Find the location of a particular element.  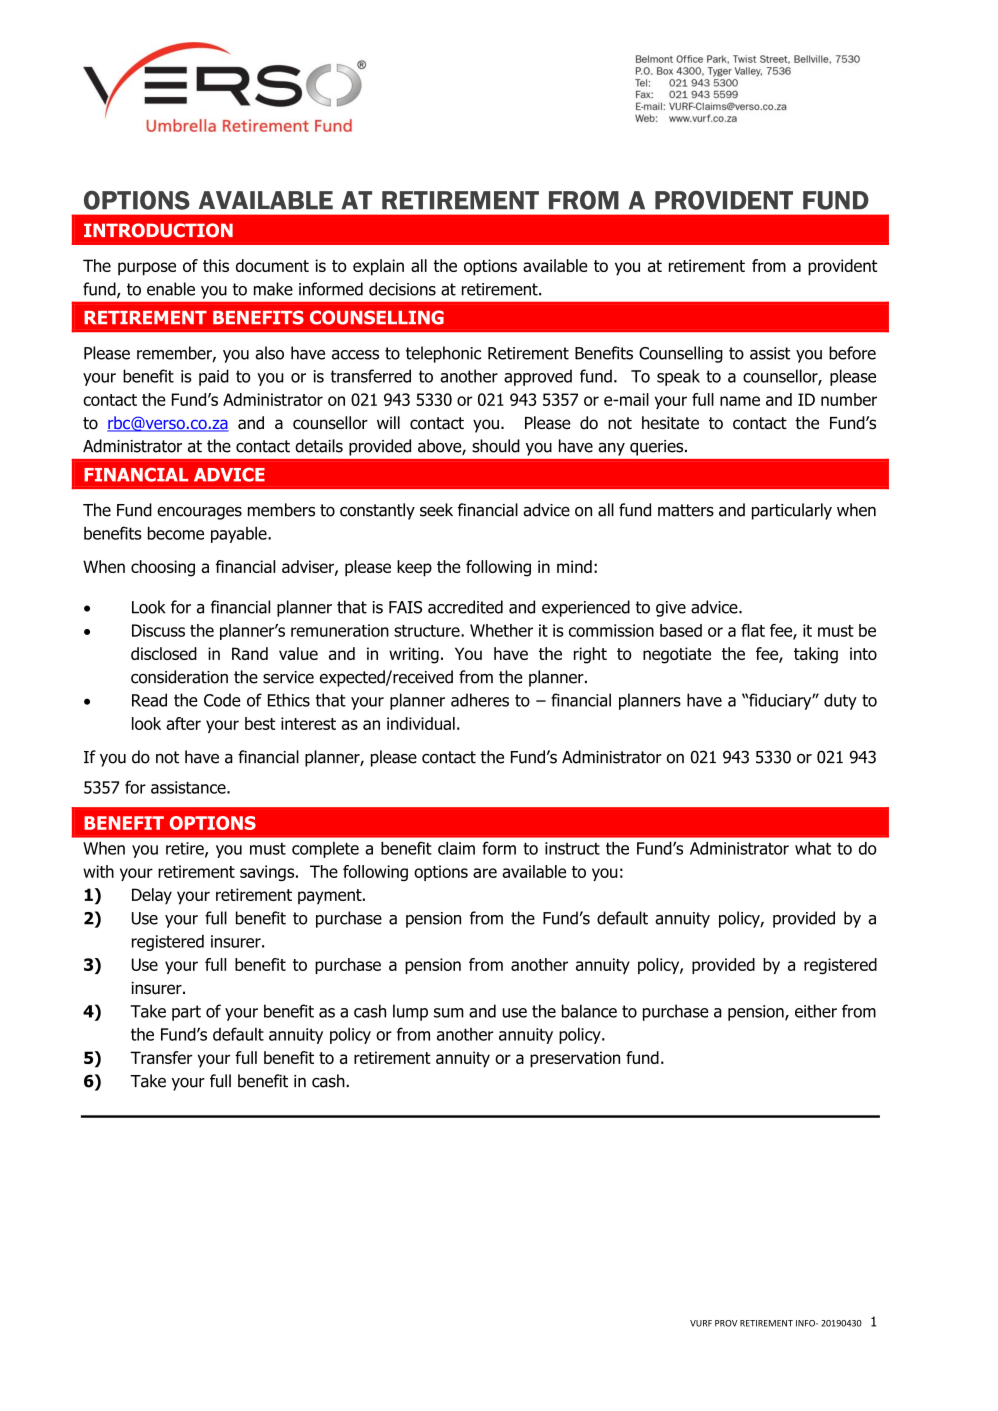

flat is located at coordinates (753, 630).
